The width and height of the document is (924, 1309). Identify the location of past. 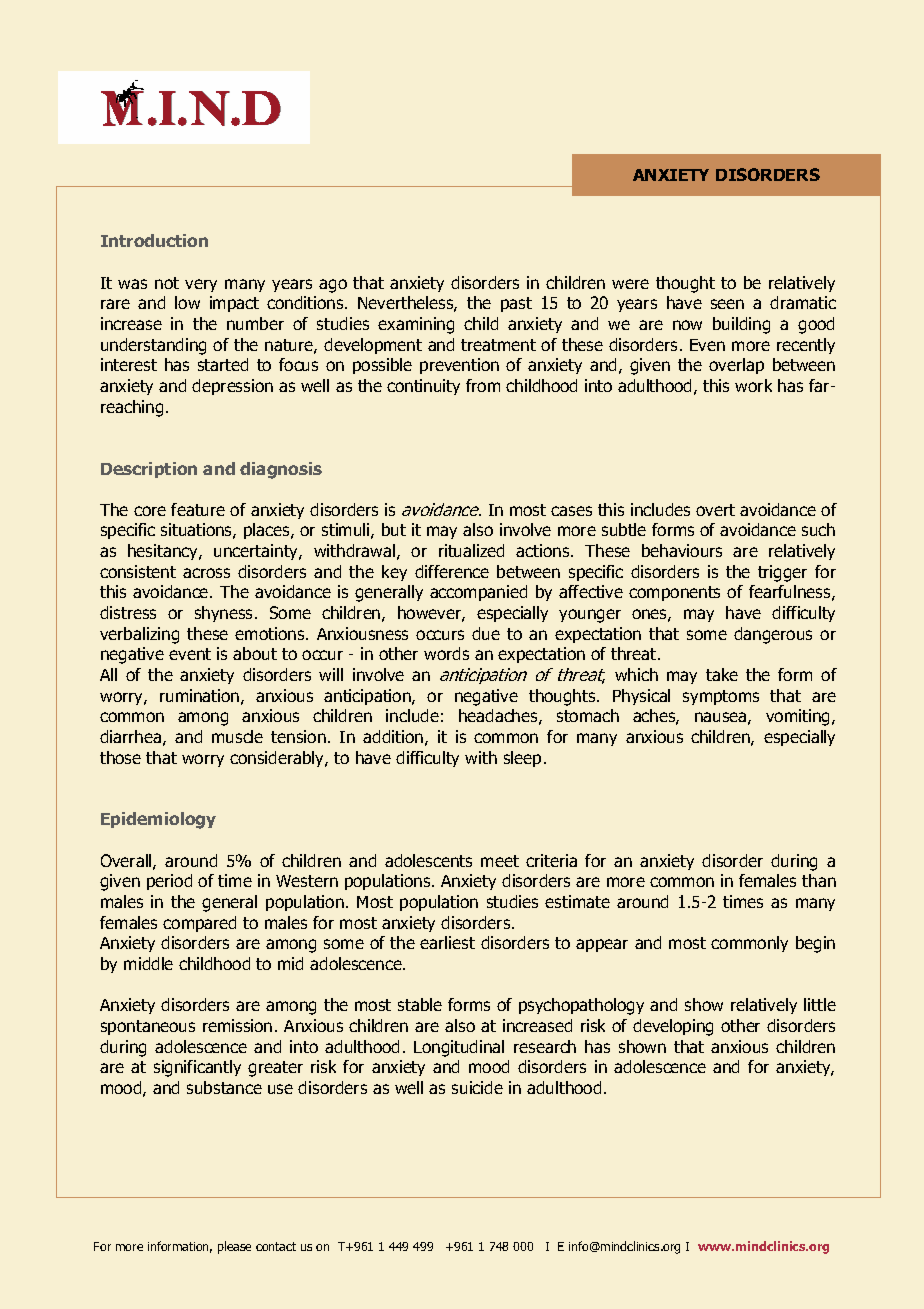
(516, 304).
